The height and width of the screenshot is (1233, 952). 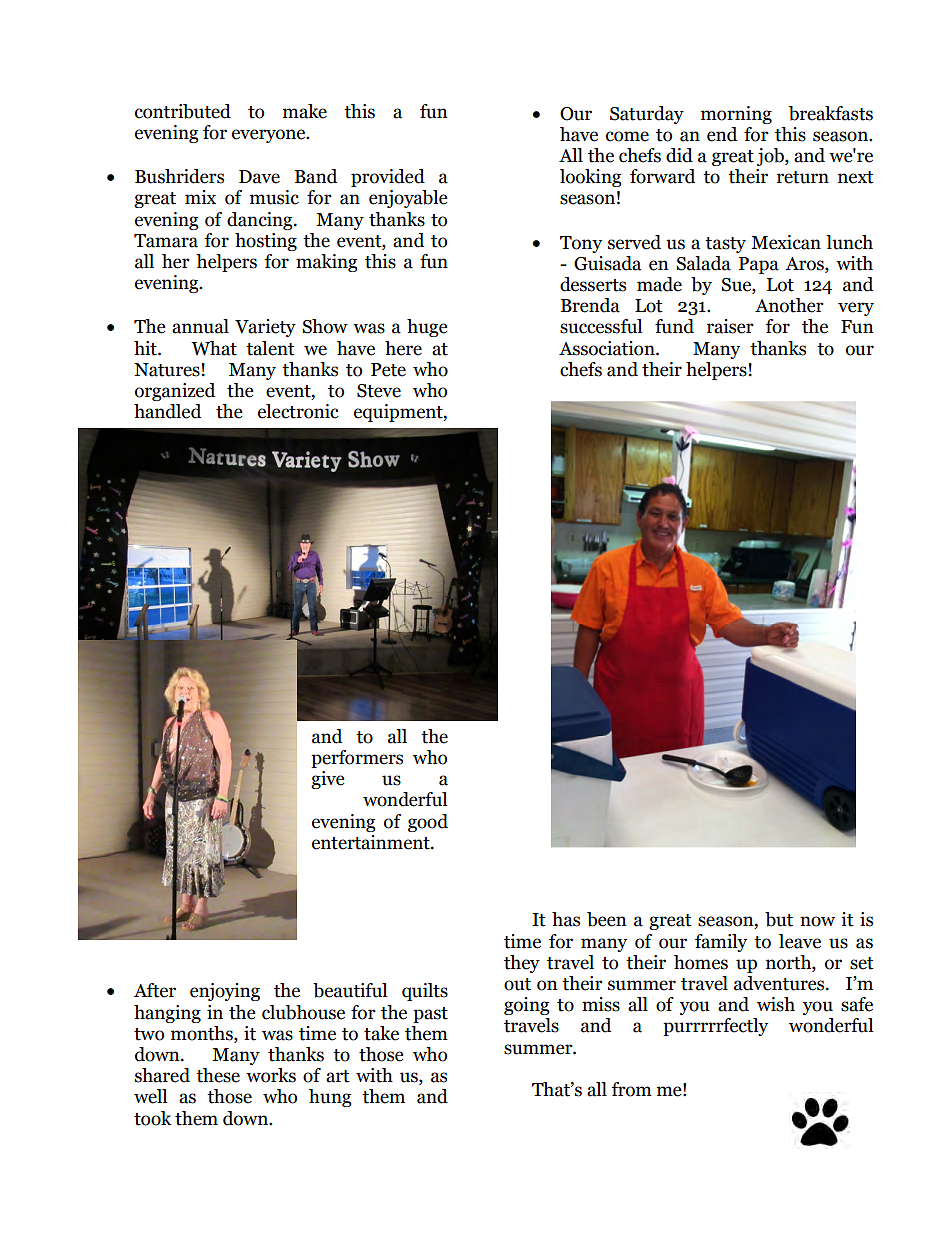 What do you see at coordinates (771, 157) in the screenshot?
I see `job` at bounding box center [771, 157].
